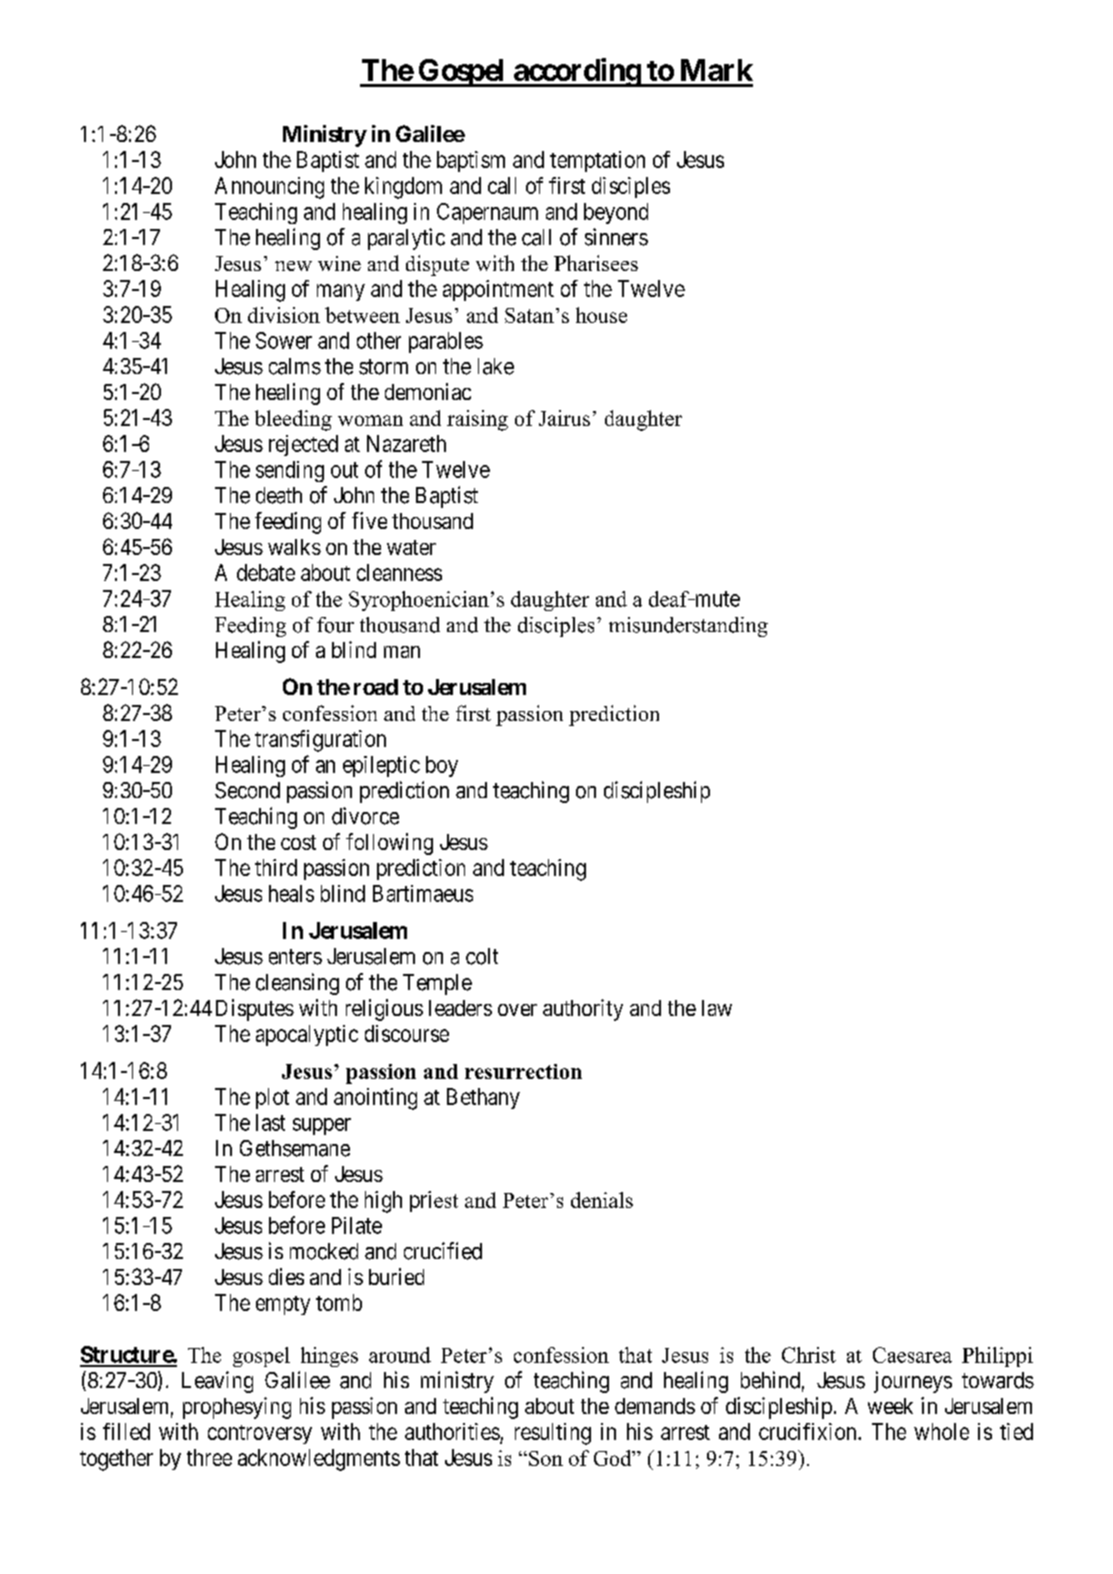  What do you see at coordinates (266, 572) in the screenshot?
I see `debate` at bounding box center [266, 572].
